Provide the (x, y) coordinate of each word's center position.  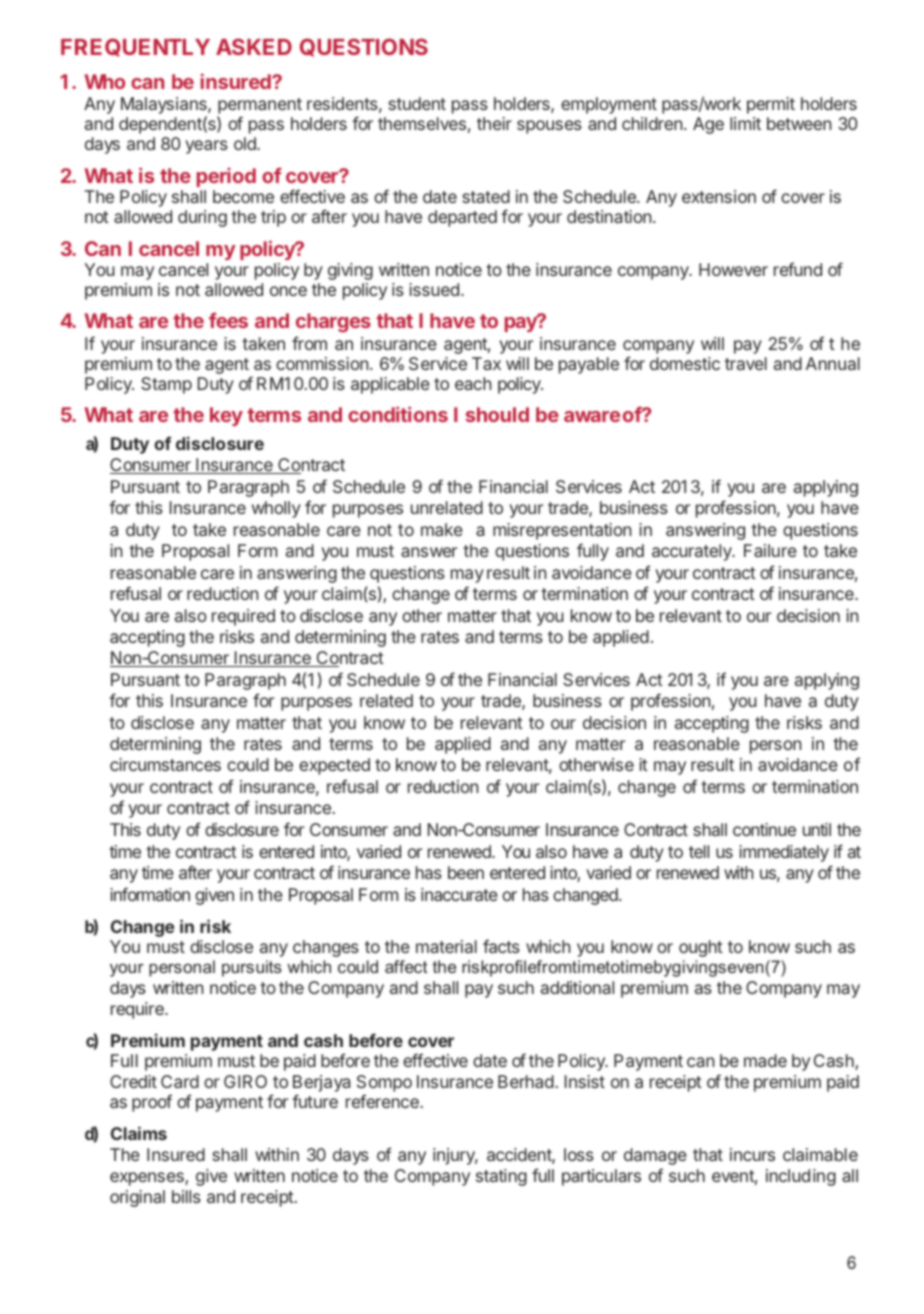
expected (334, 766)
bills (186, 1196)
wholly (276, 509)
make (442, 529)
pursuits (252, 968)
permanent (259, 107)
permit (771, 105)
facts (501, 946)
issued (434, 289)
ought (701, 948)
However (733, 269)
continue (764, 829)
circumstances (165, 764)
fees (228, 320)
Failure (770, 550)
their (494, 123)
